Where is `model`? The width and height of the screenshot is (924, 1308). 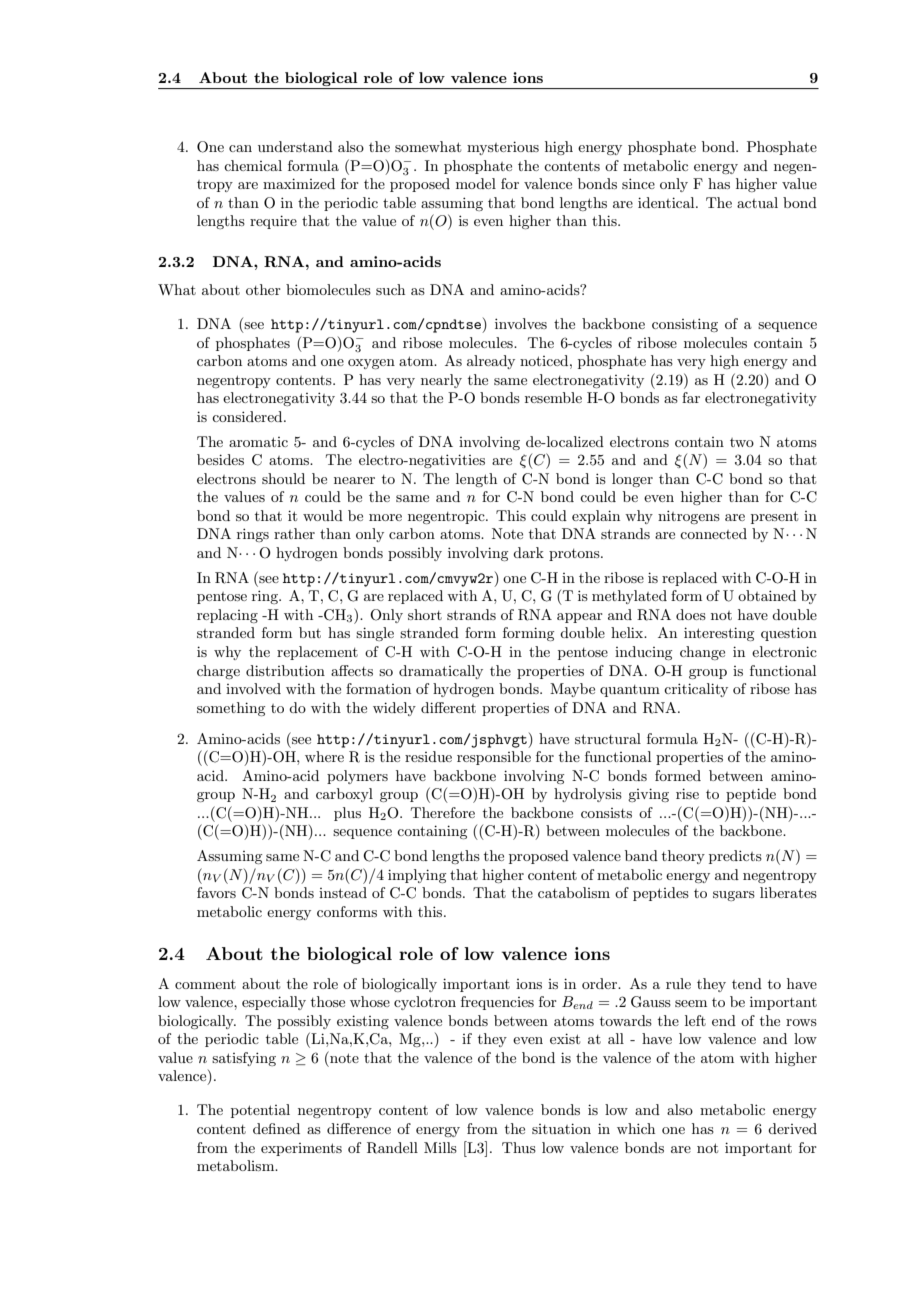 model is located at coordinates (476, 183).
